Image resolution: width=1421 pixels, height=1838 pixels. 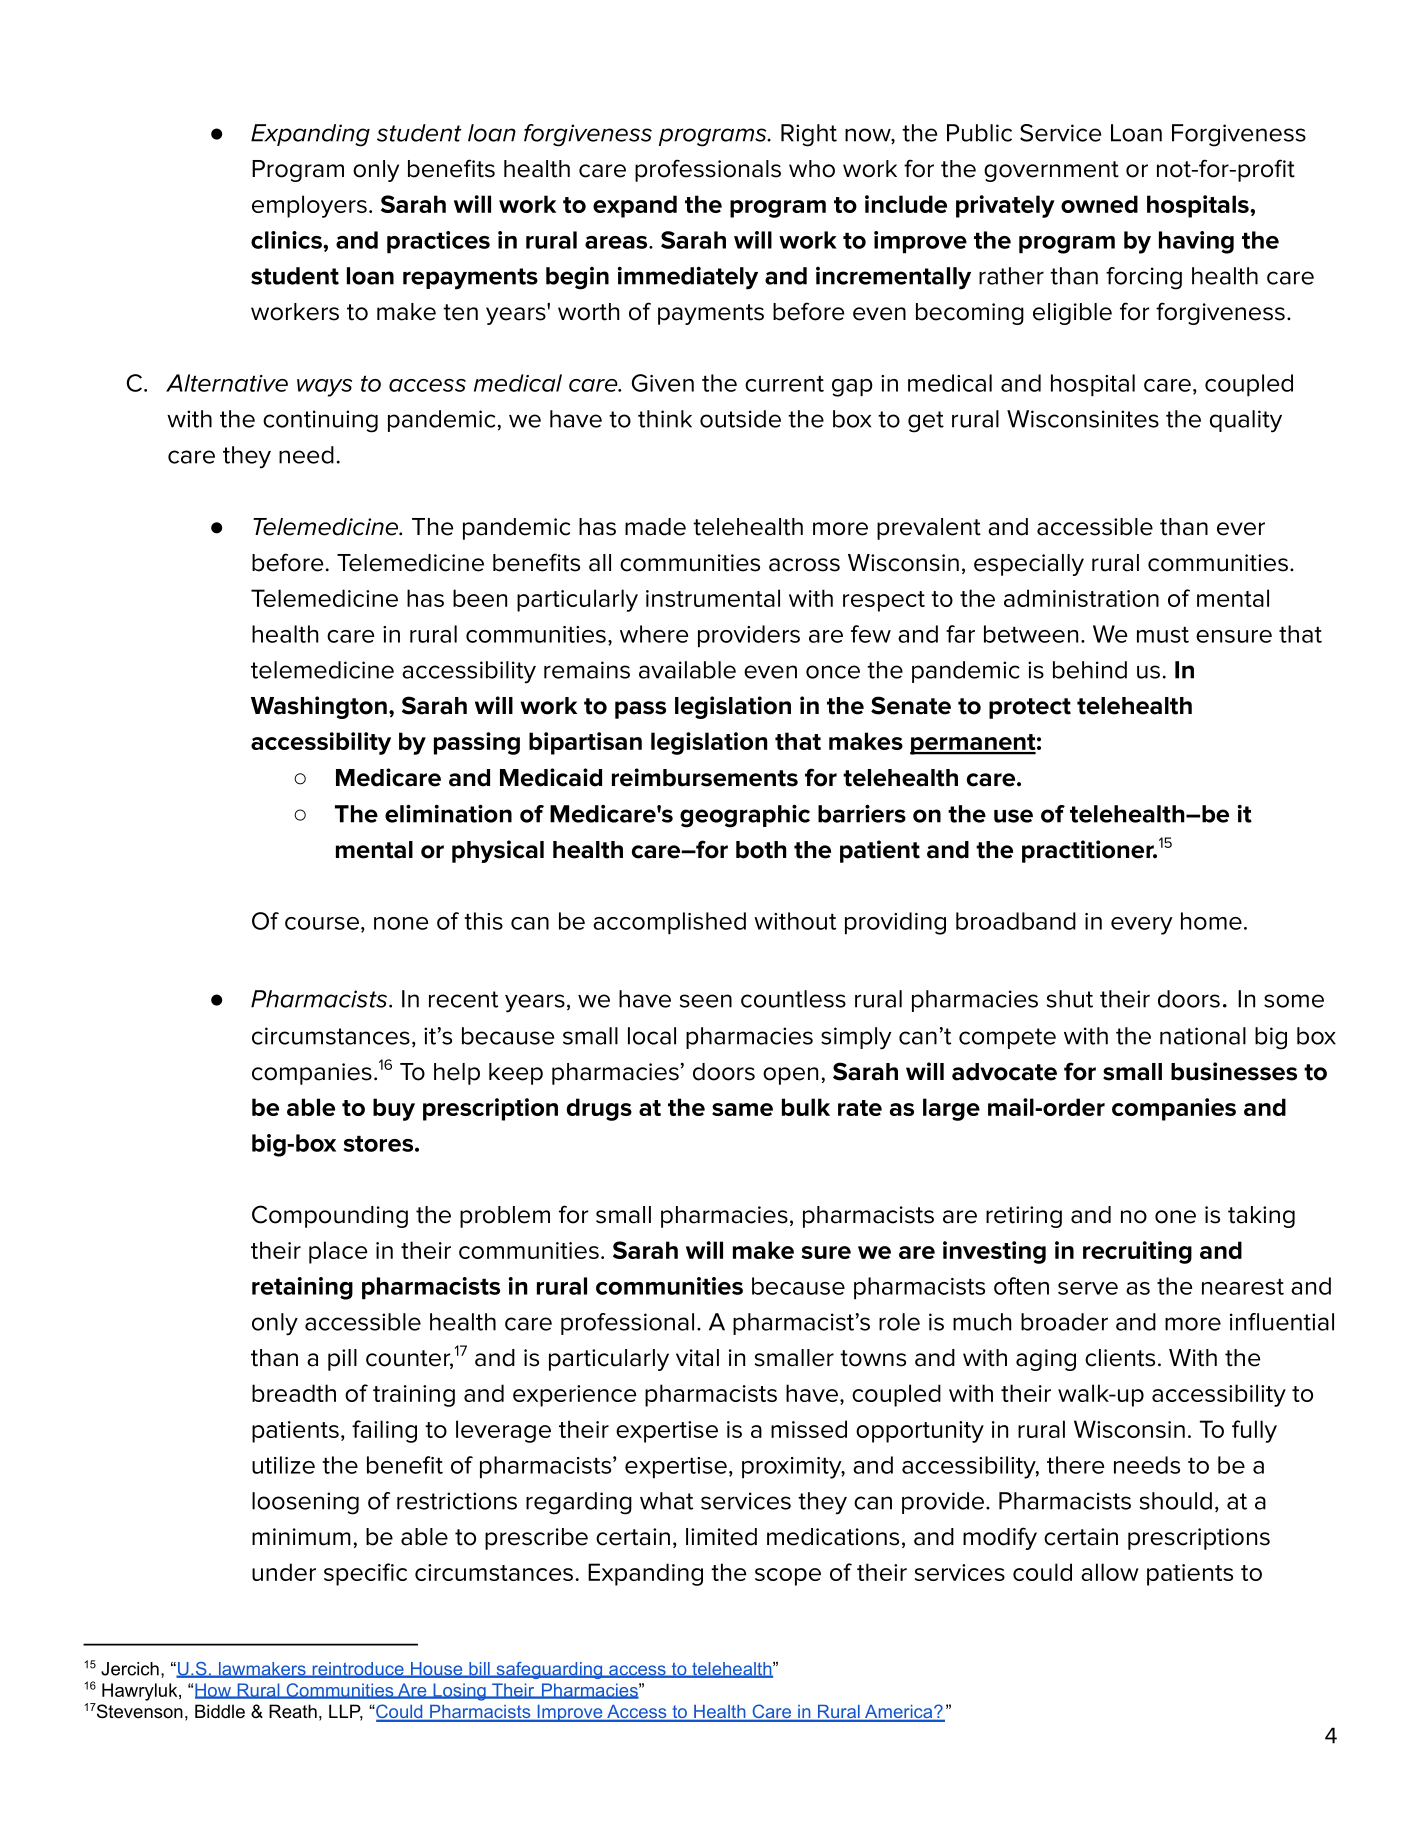 I want to click on retaining, so click(x=302, y=1288).
